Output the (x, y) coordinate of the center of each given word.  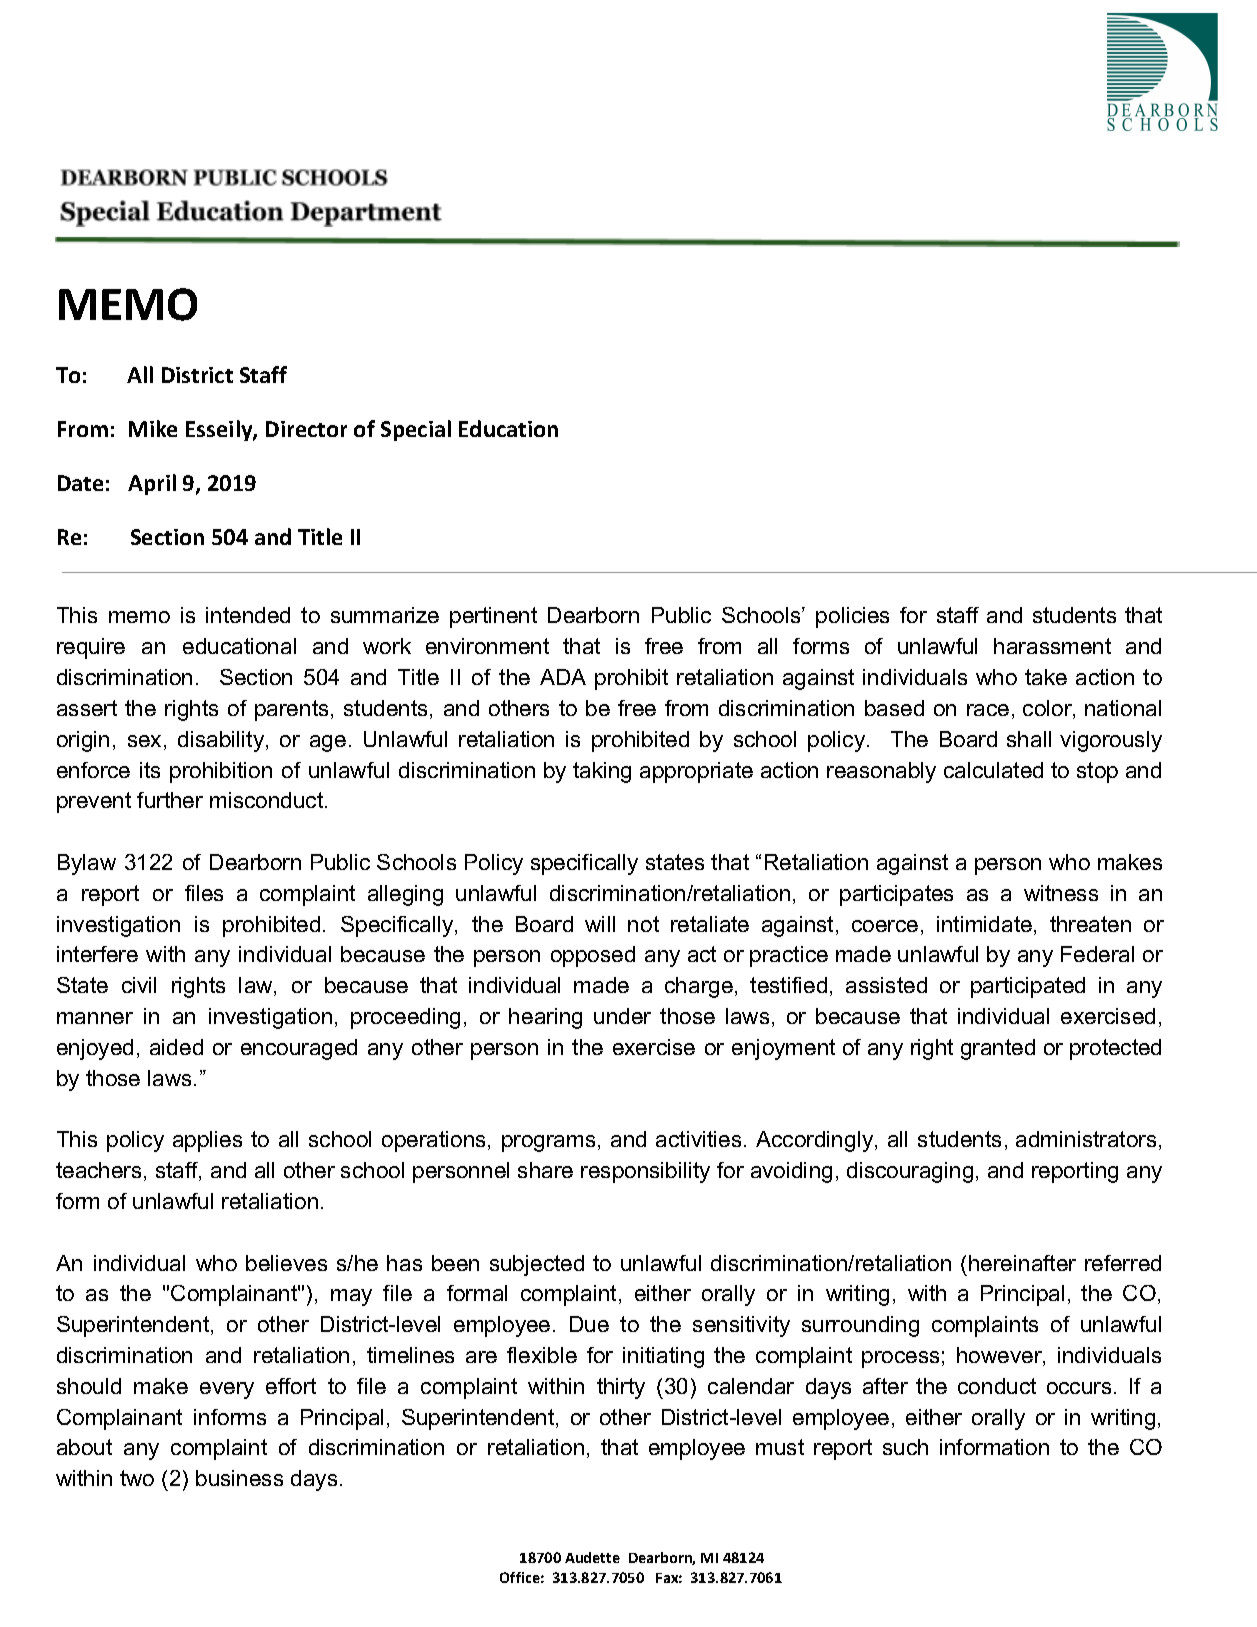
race (988, 710)
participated (1028, 987)
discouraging (910, 1172)
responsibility (645, 1172)
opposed (593, 956)
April (152, 484)
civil (139, 985)
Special (416, 430)
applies (207, 1141)
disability (222, 741)
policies (852, 617)
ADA (563, 677)
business (239, 1478)
